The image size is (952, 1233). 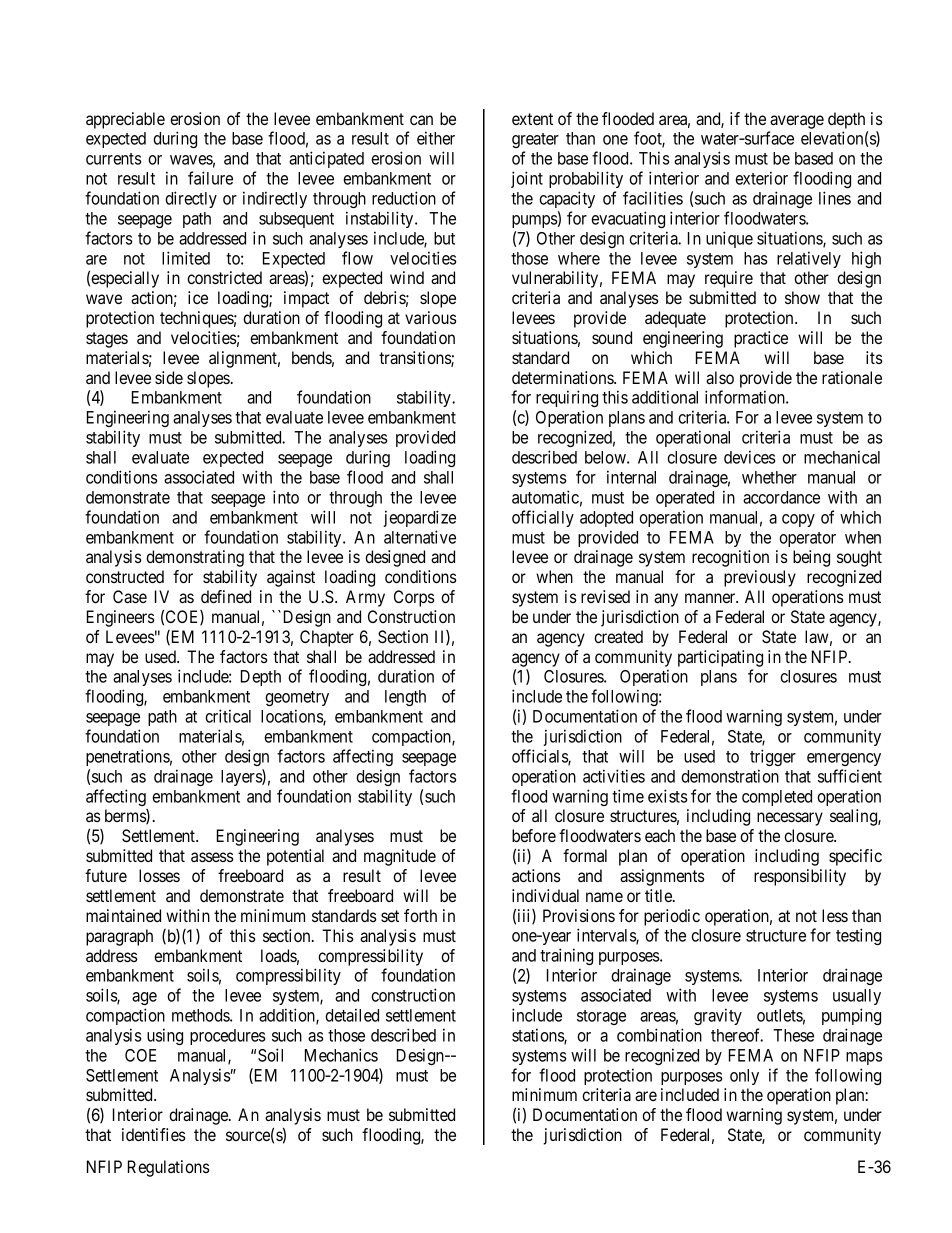 I want to click on Corps, so click(x=414, y=598).
